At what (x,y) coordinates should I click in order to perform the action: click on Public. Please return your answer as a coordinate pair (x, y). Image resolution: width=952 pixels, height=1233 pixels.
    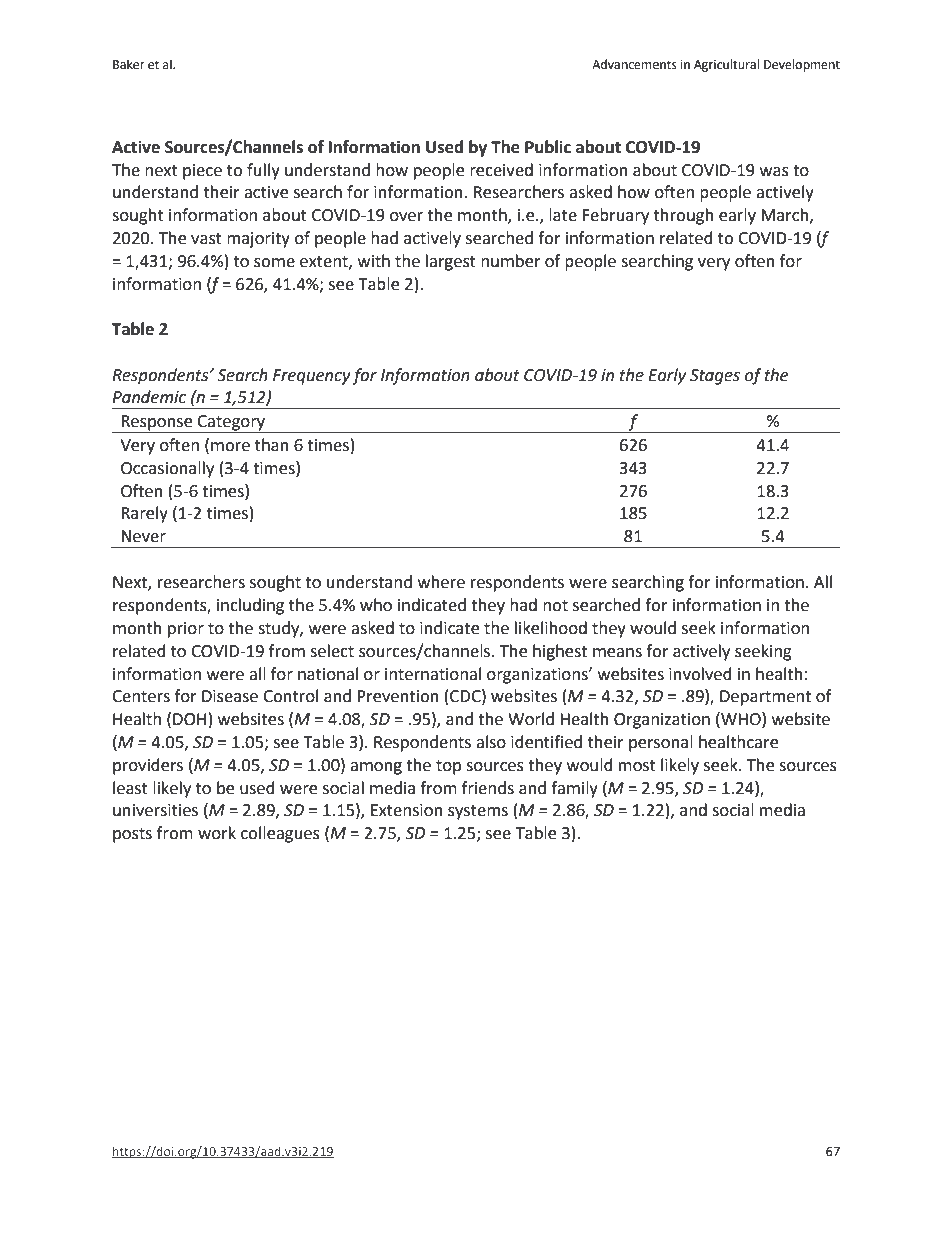
    Looking at the image, I should click on (548, 147).
